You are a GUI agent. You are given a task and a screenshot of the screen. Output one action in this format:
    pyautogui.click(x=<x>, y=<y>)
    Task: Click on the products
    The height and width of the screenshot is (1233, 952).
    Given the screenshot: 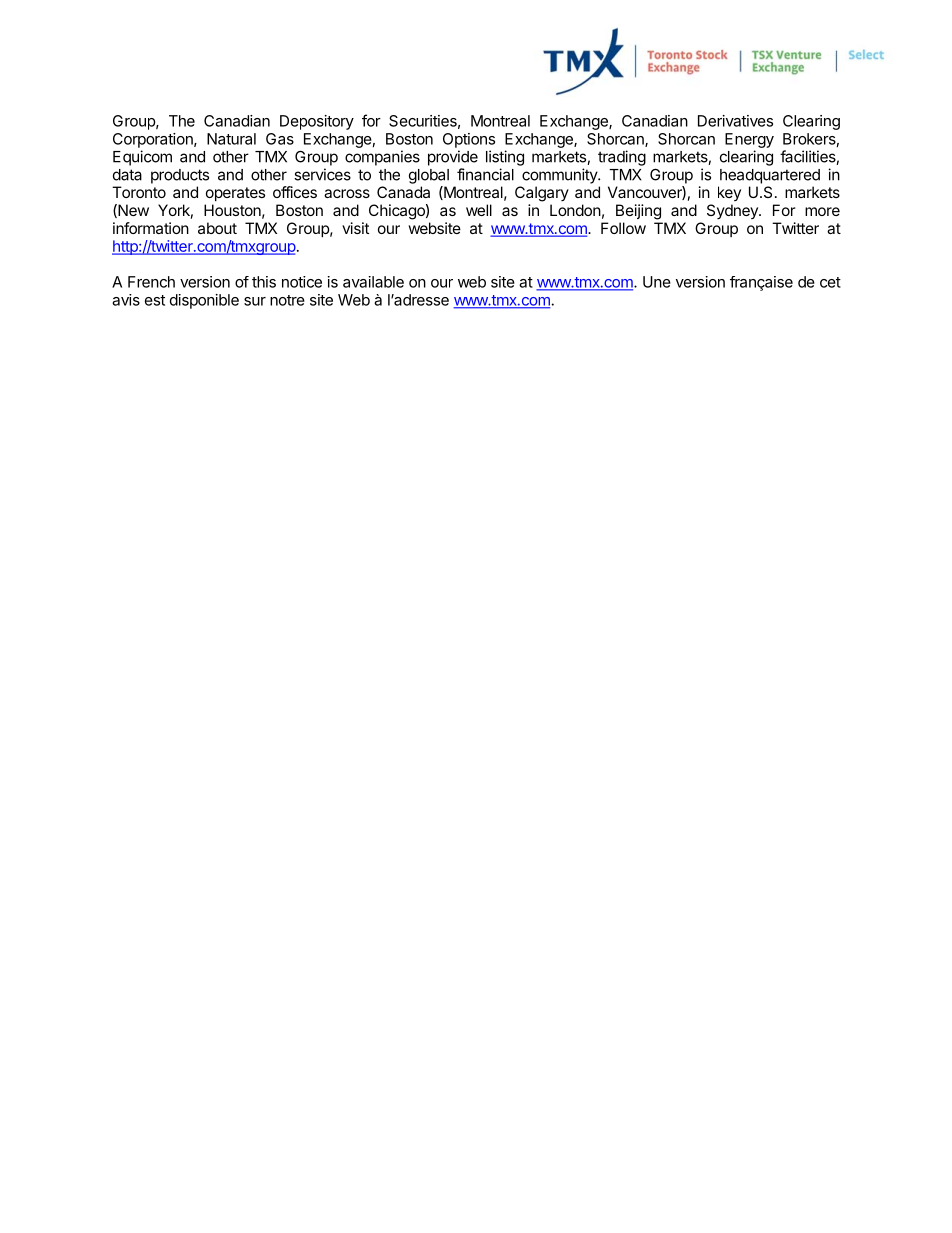 What is the action you would take?
    pyautogui.click(x=180, y=176)
